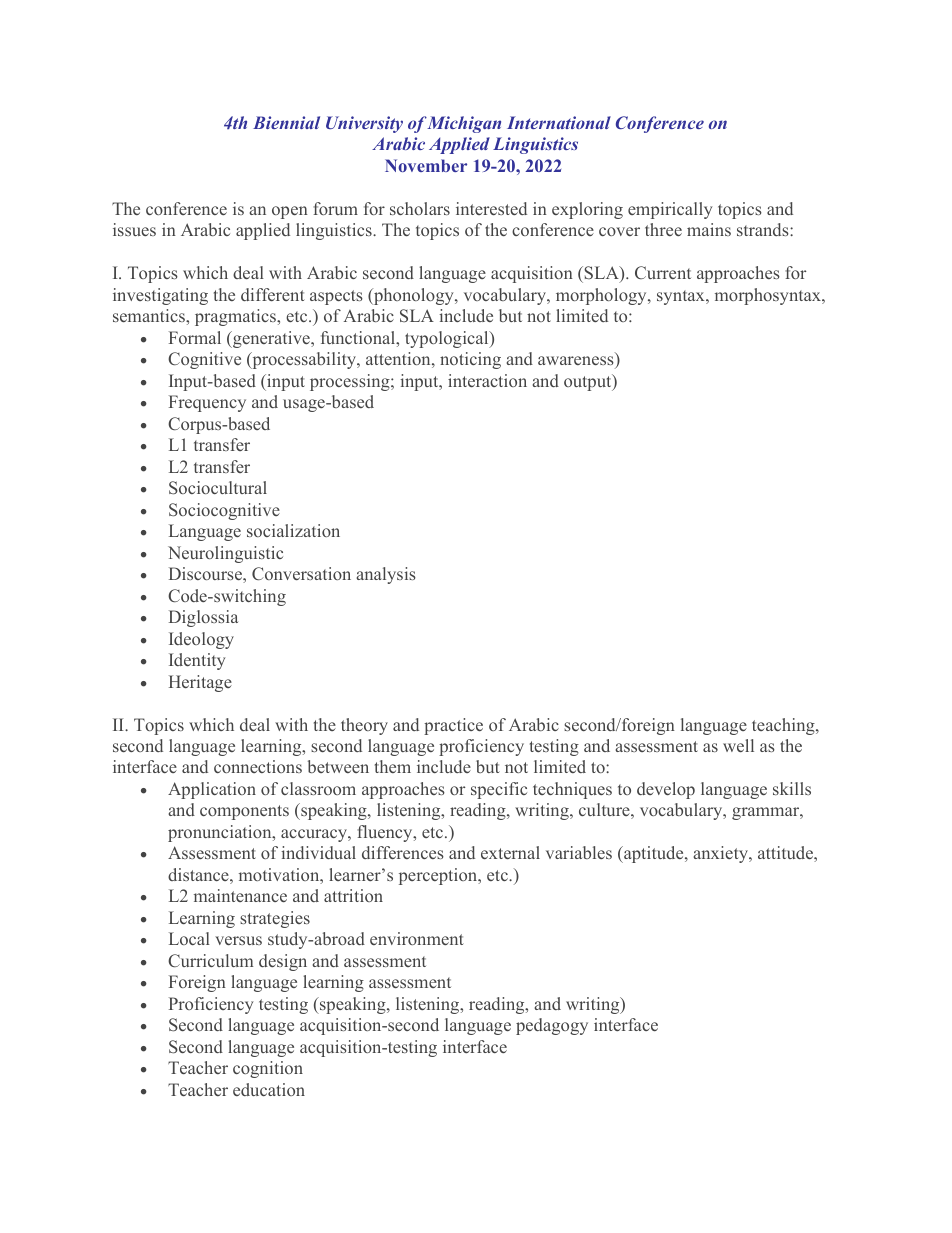 The image size is (952, 1233). What do you see at coordinates (463, 124) in the image?
I see `Michigan` at bounding box center [463, 124].
